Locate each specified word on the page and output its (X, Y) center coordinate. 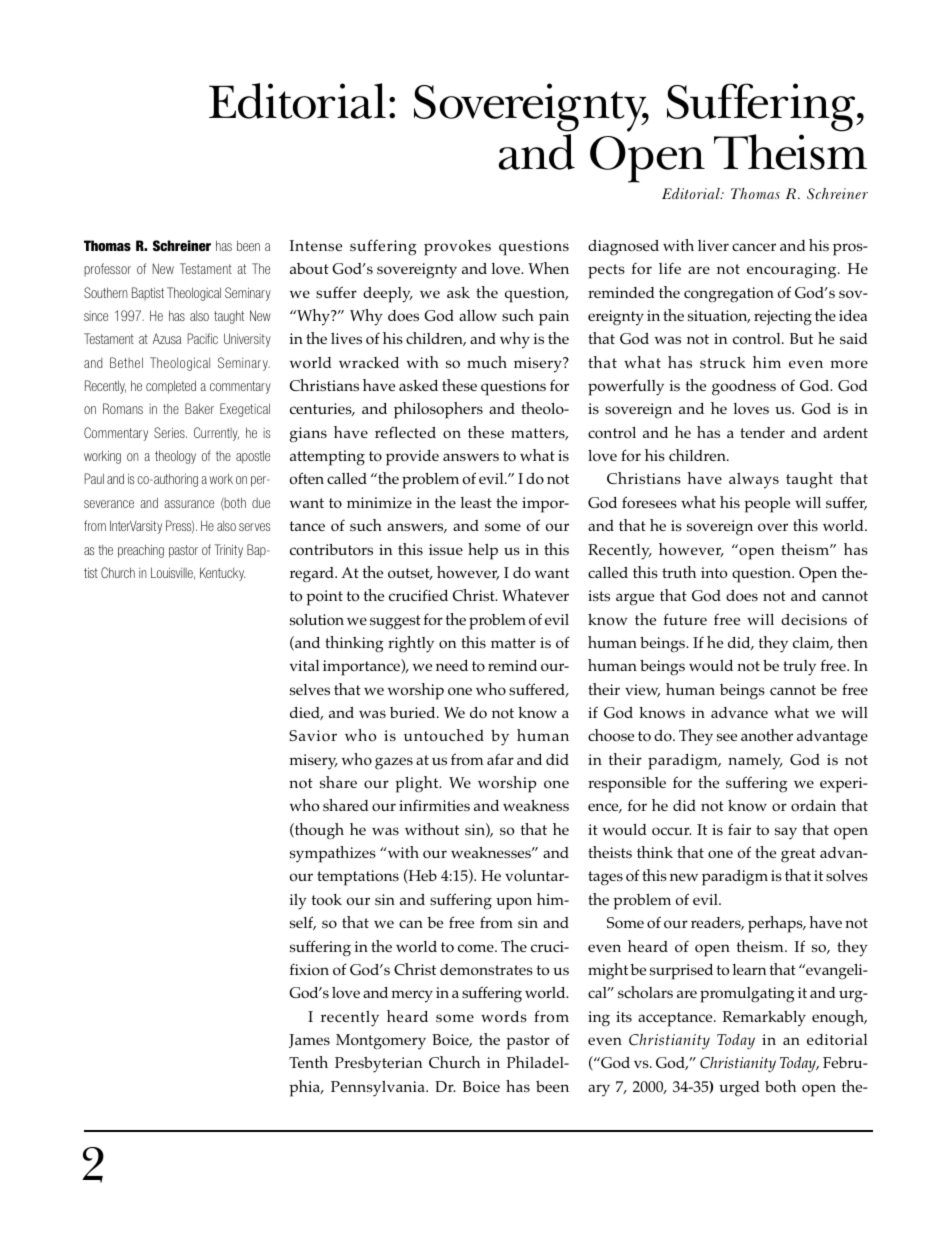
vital (304, 665)
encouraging (793, 271)
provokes (457, 248)
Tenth (308, 1062)
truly (799, 668)
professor (107, 270)
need (452, 665)
